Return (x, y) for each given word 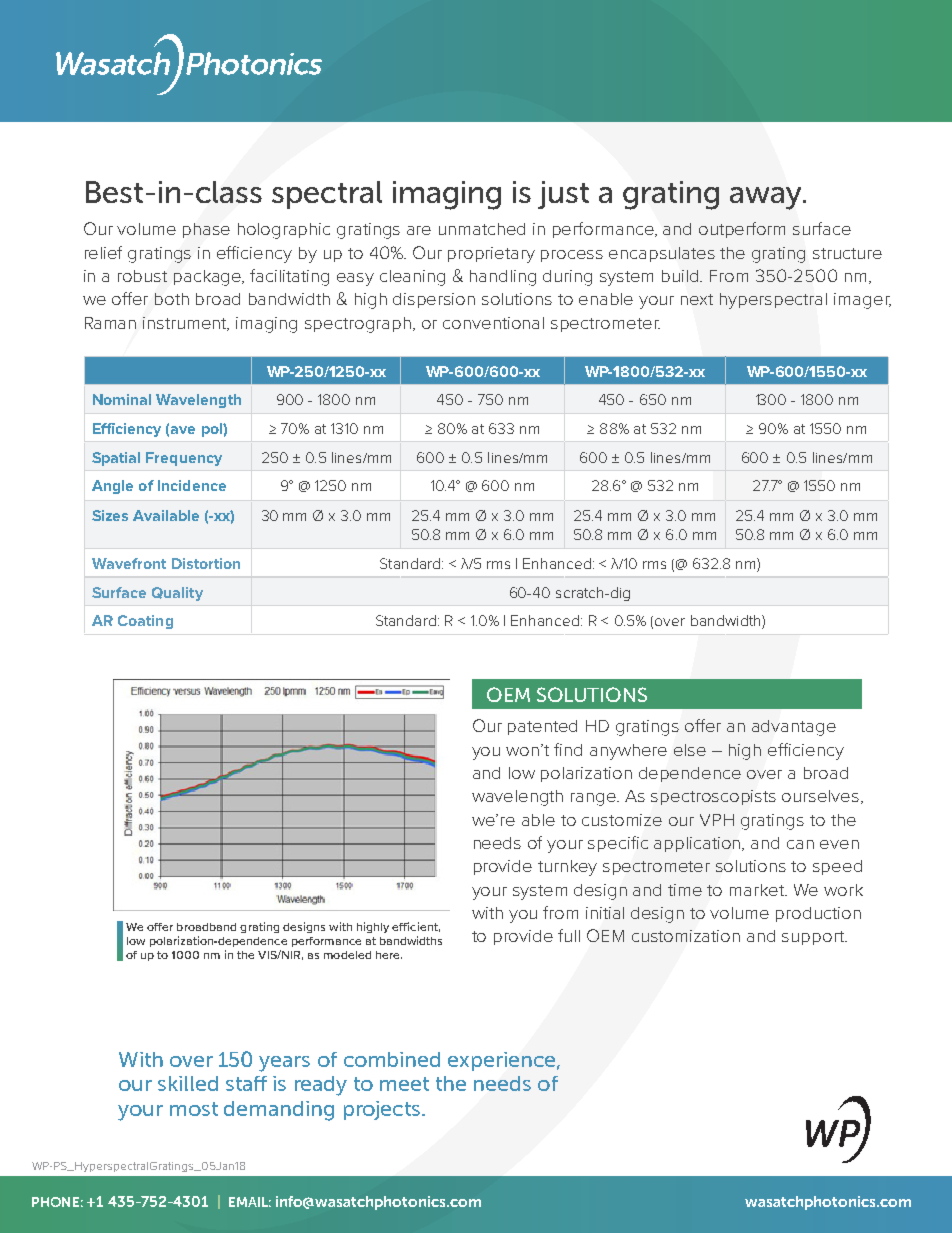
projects (383, 1110)
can (800, 844)
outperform (742, 230)
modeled (347, 955)
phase (206, 230)
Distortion (206, 563)
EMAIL (250, 1202)
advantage (794, 728)
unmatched (482, 229)
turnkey (567, 868)
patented (542, 727)
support (814, 938)
